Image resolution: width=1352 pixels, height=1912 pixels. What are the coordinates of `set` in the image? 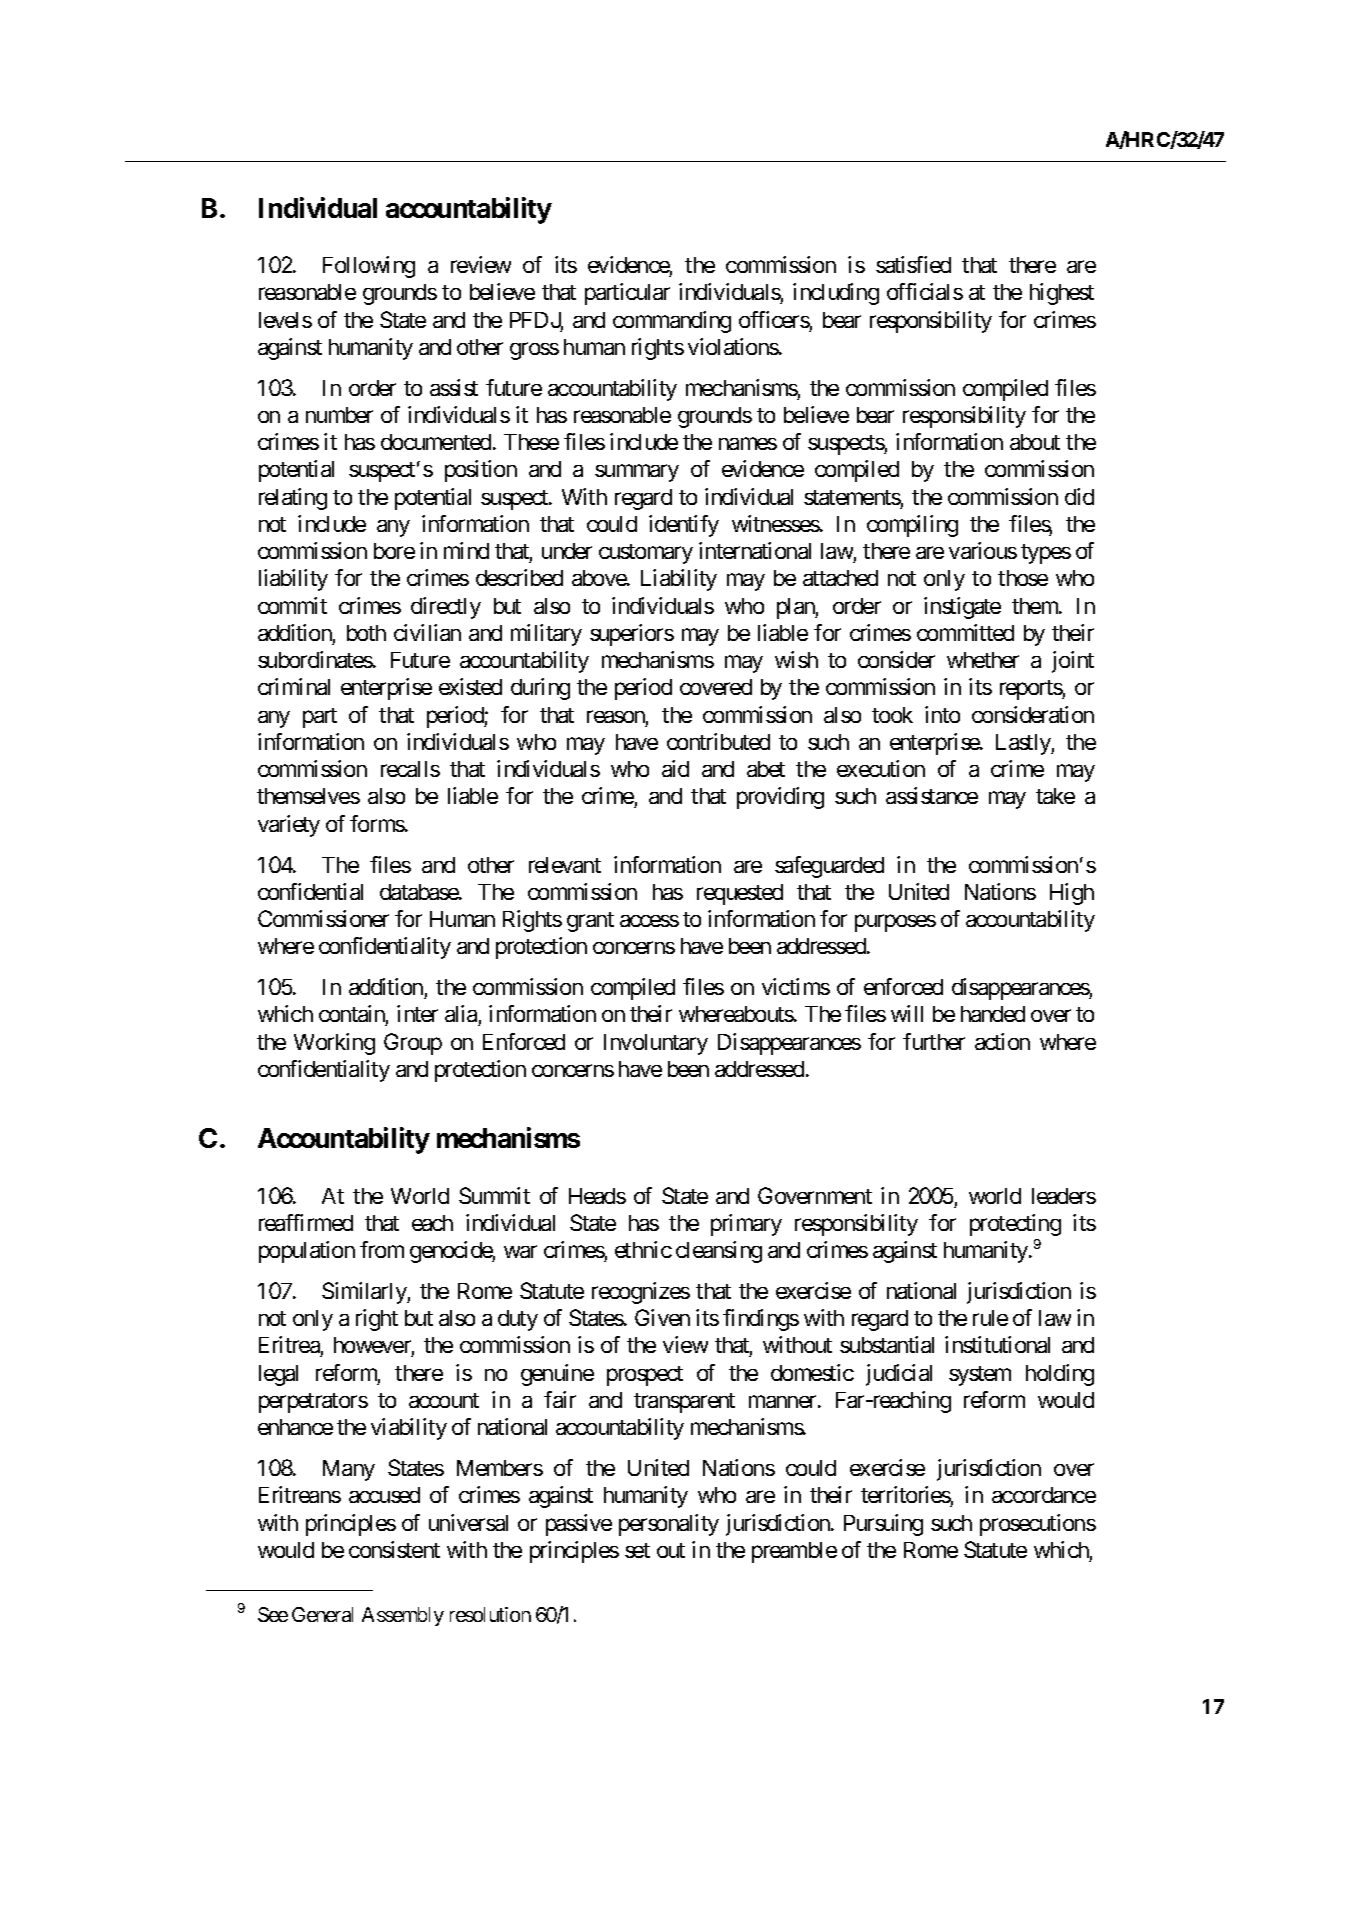 It's located at (637, 1550).
